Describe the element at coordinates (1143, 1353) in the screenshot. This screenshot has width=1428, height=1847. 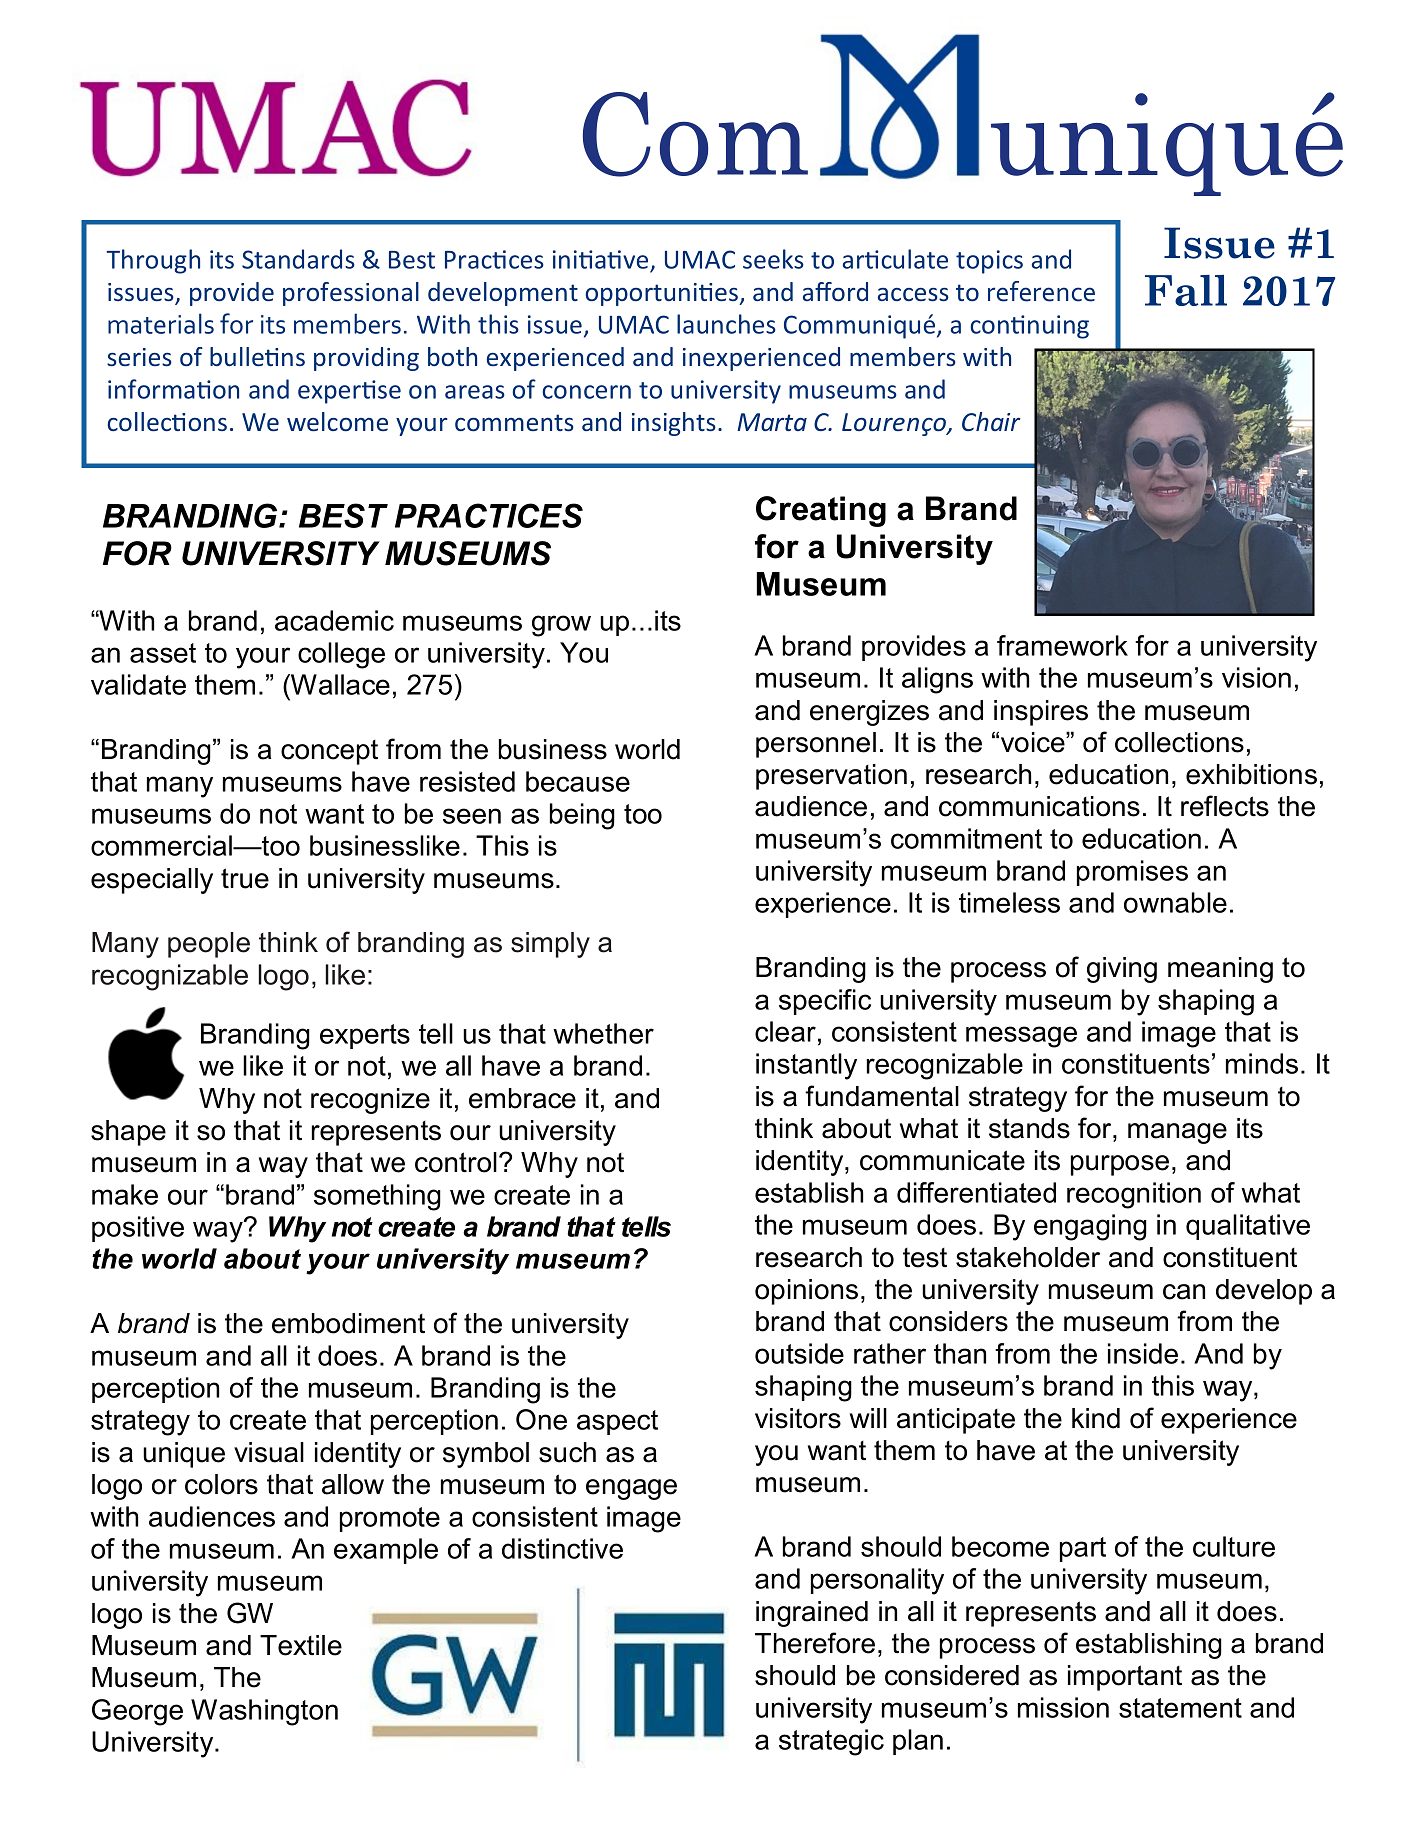
I see `inside` at that location.
